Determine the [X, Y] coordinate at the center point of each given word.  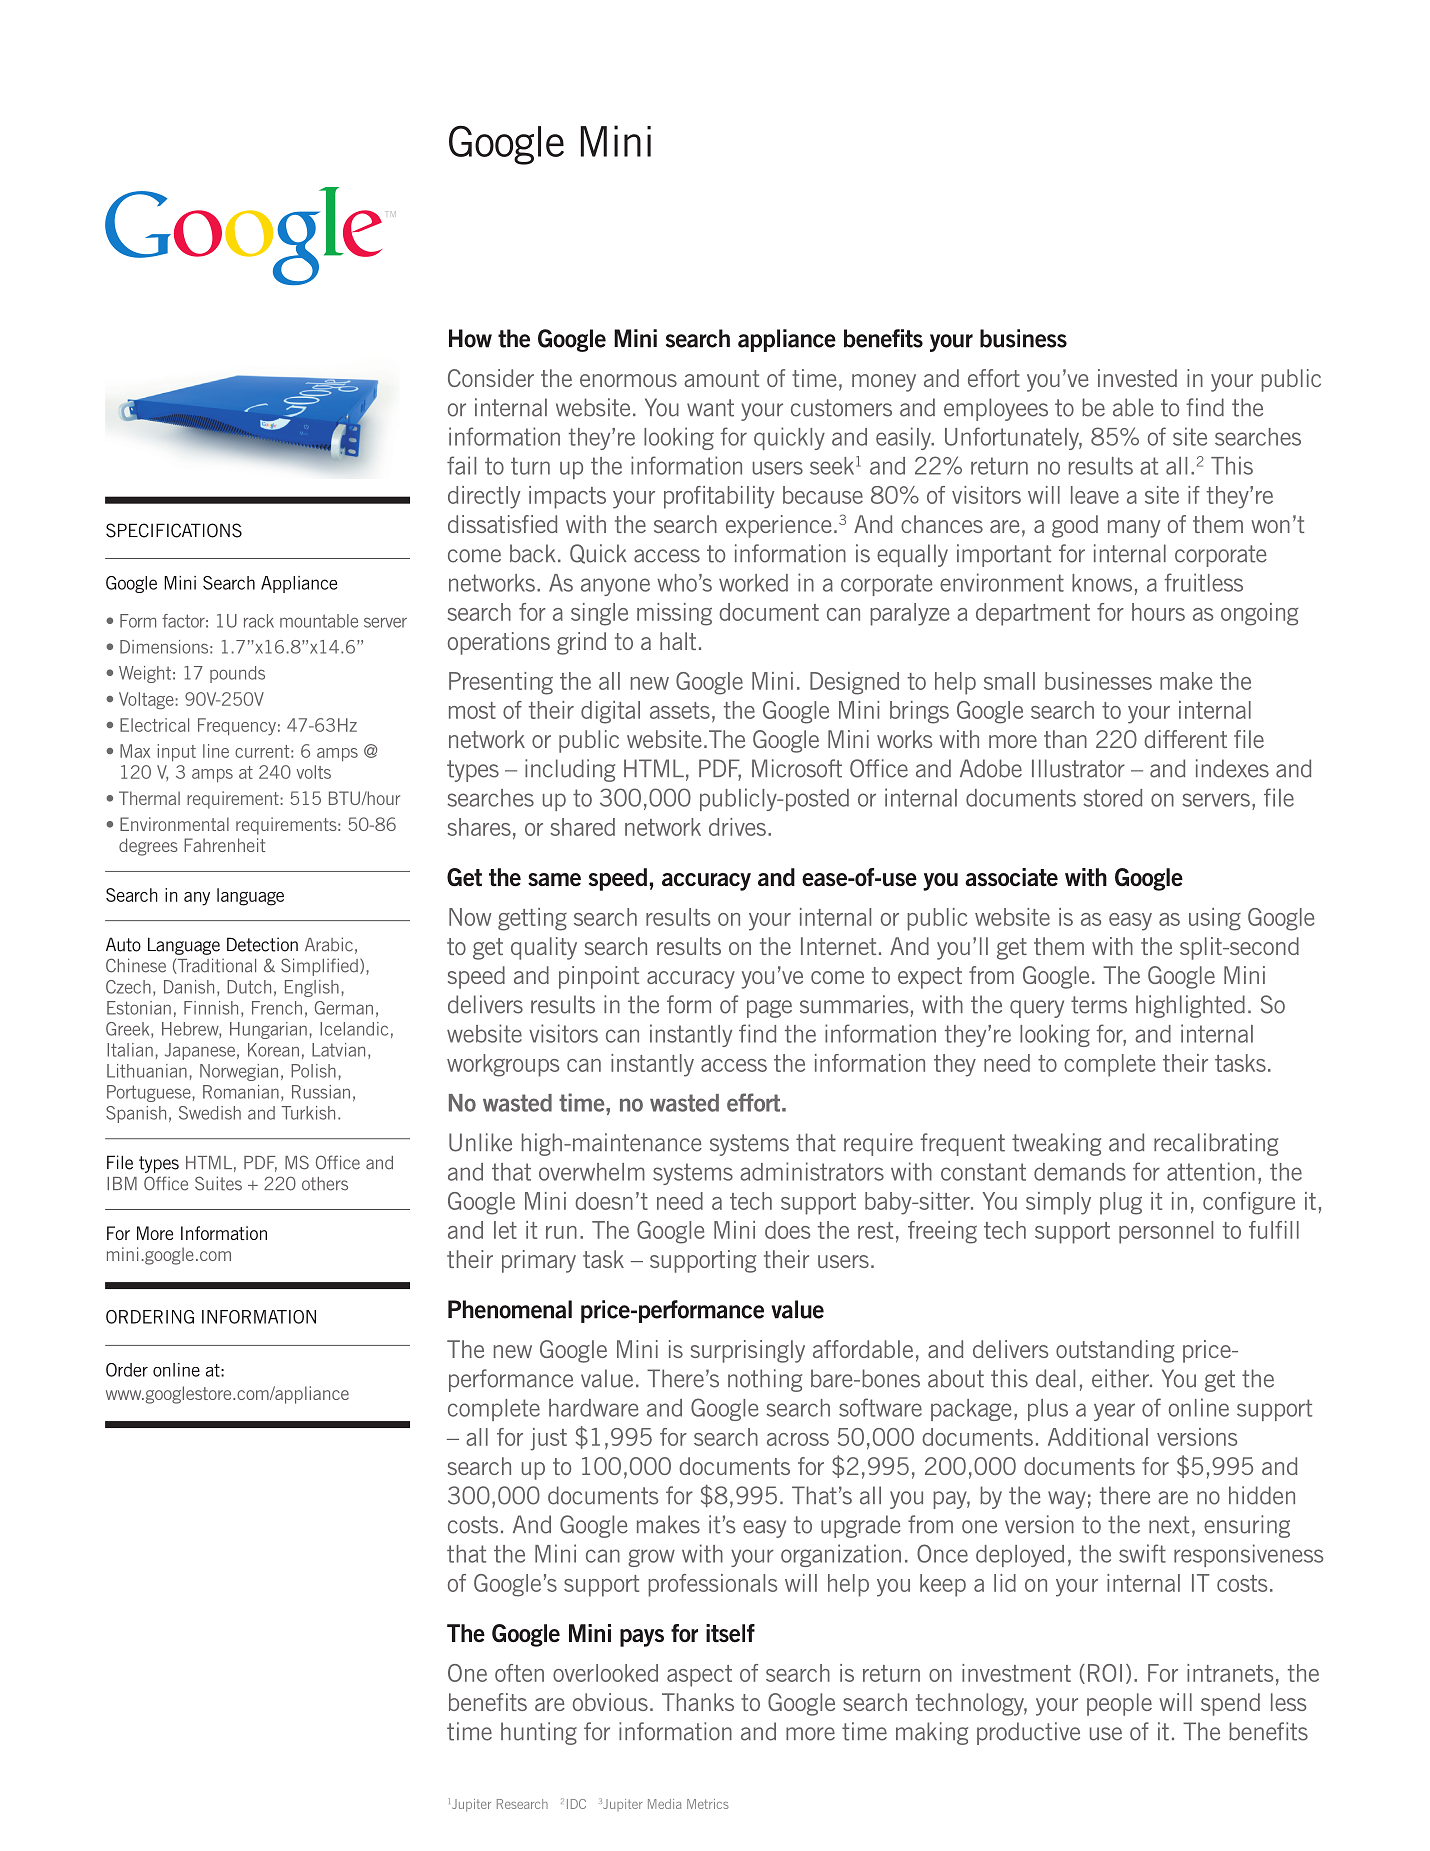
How [470, 338]
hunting [539, 1733]
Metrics [707, 1804]
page [769, 1009]
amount [721, 378]
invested [1137, 378]
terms [1099, 1005]
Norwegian [239, 1072]
